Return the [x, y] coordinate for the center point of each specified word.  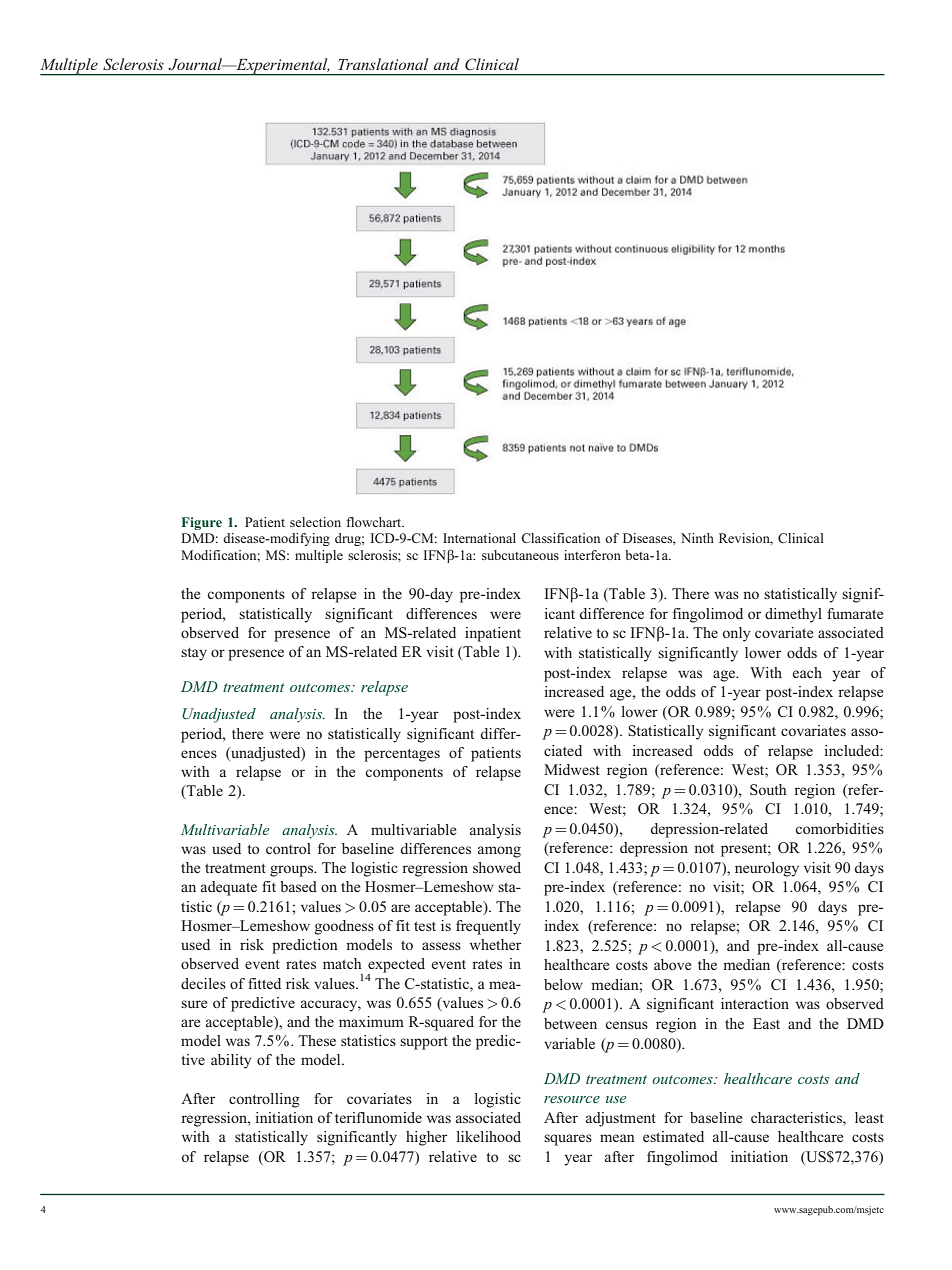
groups [293, 871]
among [499, 852]
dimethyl [793, 615]
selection [315, 522]
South [768, 789]
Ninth [697, 538]
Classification [560, 538]
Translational [383, 64]
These [317, 1040]
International [479, 538]
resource [572, 1099]
